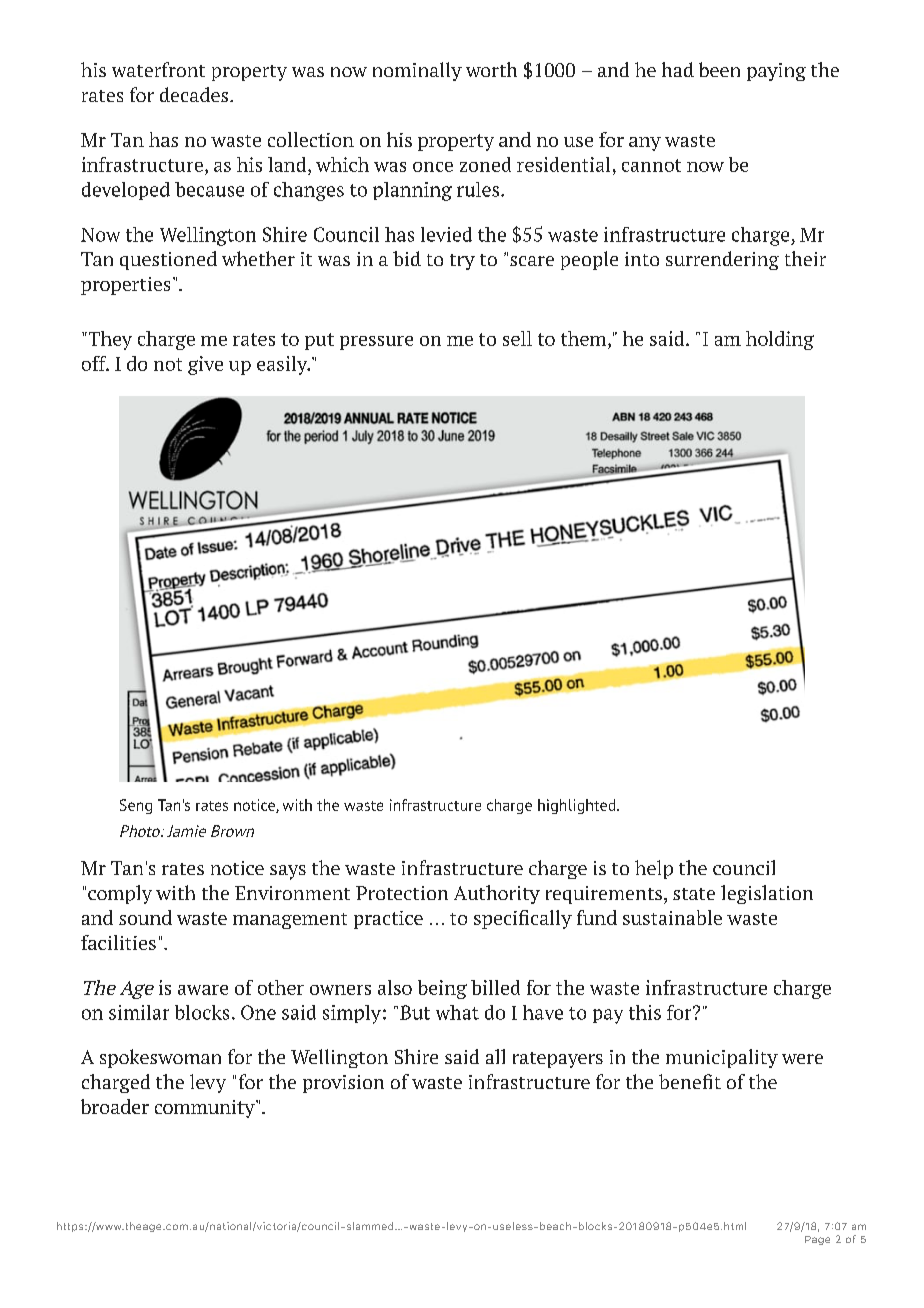  What do you see at coordinates (491, 69) in the image?
I see `worth` at bounding box center [491, 69].
